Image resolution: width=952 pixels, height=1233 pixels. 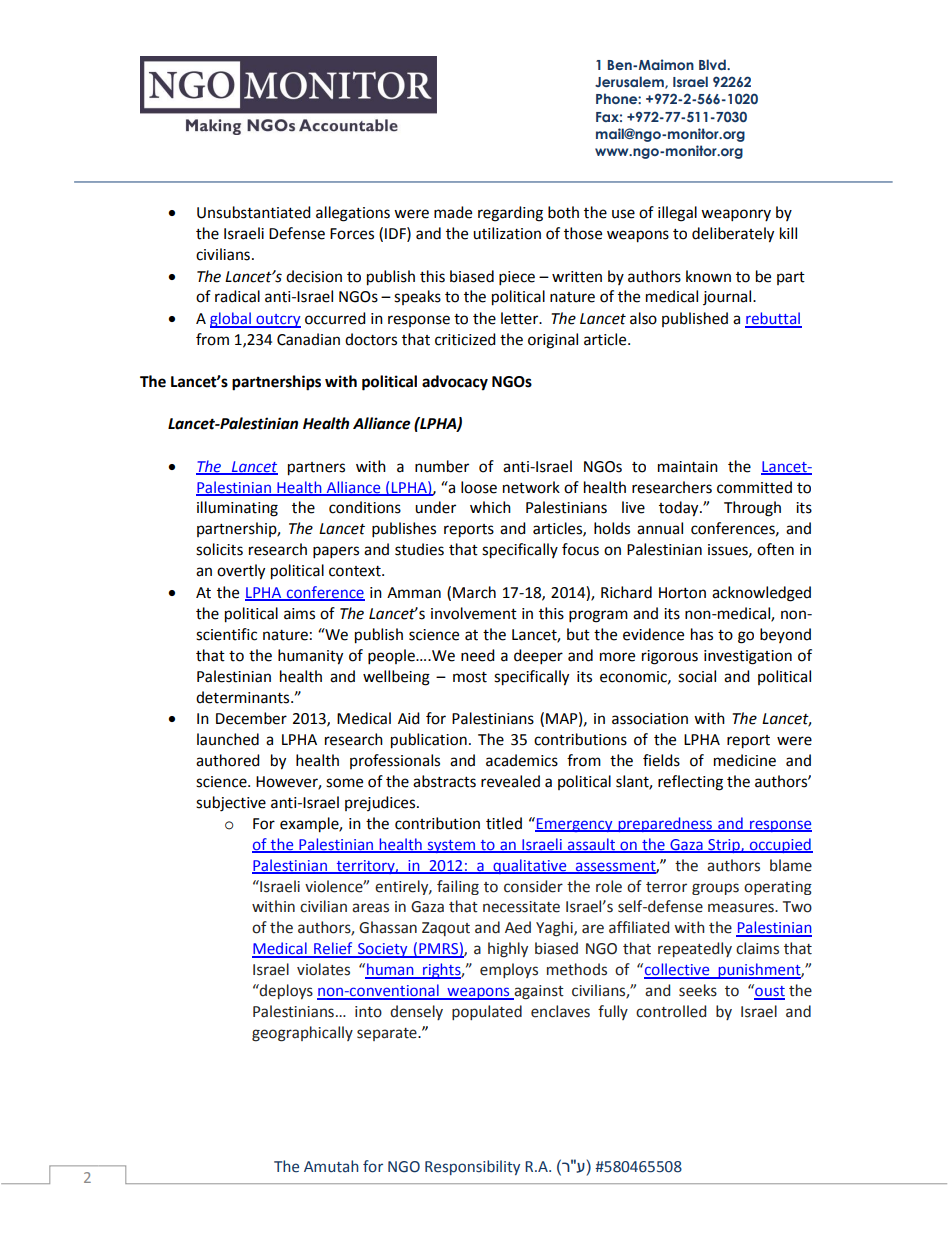 I want to click on Responsibility, so click(x=472, y=1167).
